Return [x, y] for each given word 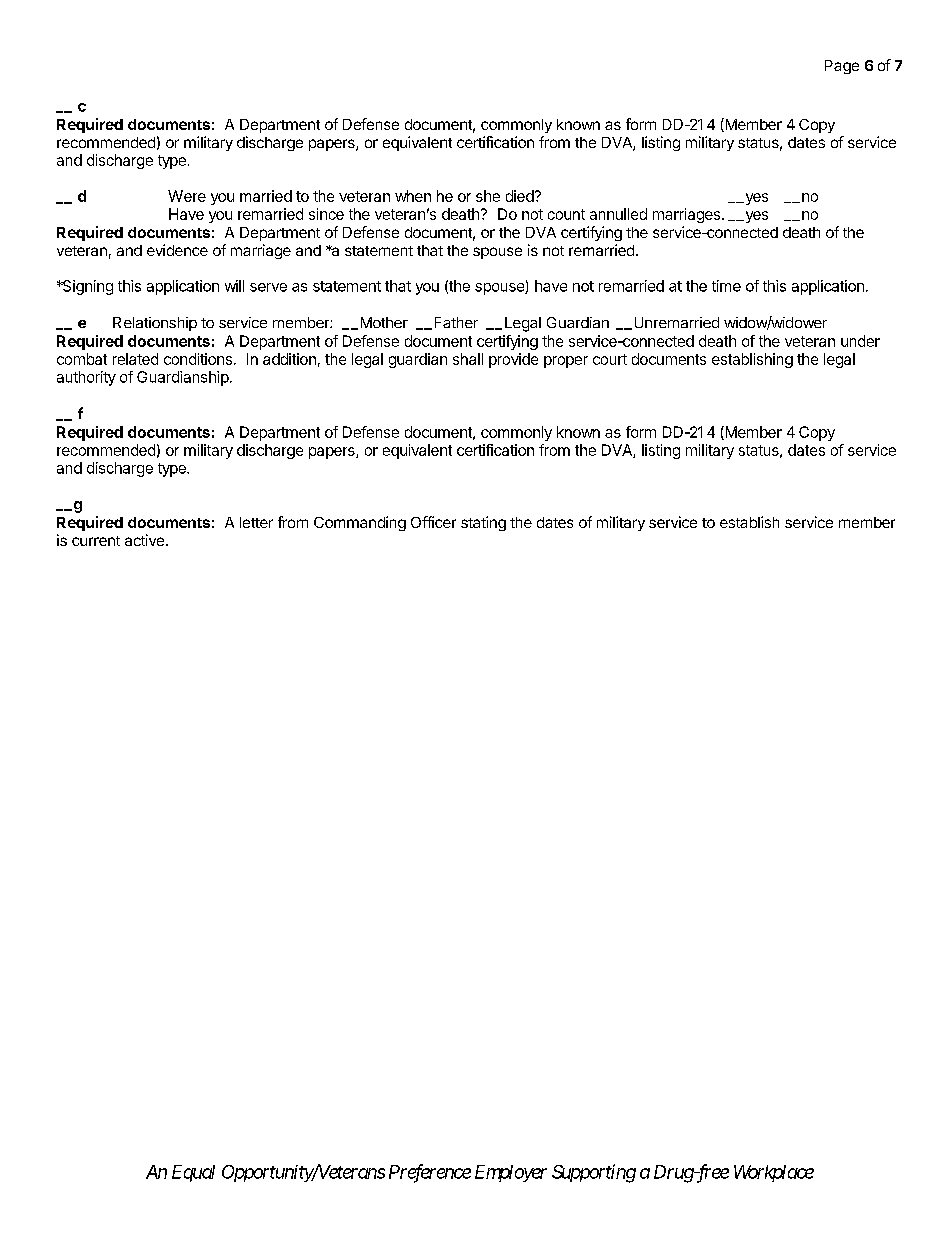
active [144, 540]
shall [468, 359]
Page [842, 67]
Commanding [360, 523]
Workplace [774, 1173]
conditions [198, 359]
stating [483, 523]
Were [187, 196]
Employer [511, 1173]
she [488, 196]
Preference [430, 1173]
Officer [433, 522]
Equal [193, 1173]
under [860, 341]
